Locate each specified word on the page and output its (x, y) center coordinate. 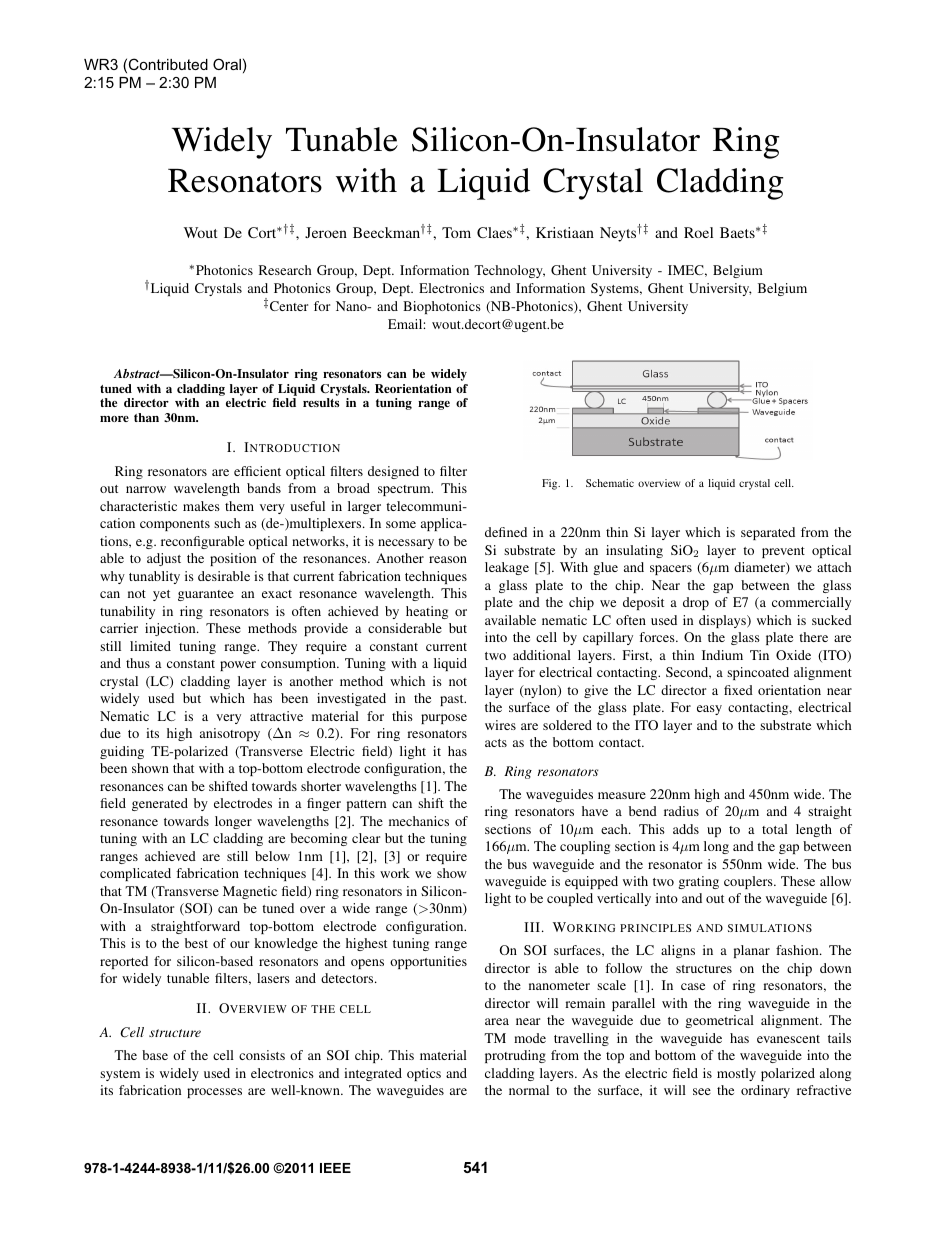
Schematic (610, 483)
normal (529, 1090)
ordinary (765, 1091)
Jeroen (326, 232)
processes (214, 1093)
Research (285, 270)
